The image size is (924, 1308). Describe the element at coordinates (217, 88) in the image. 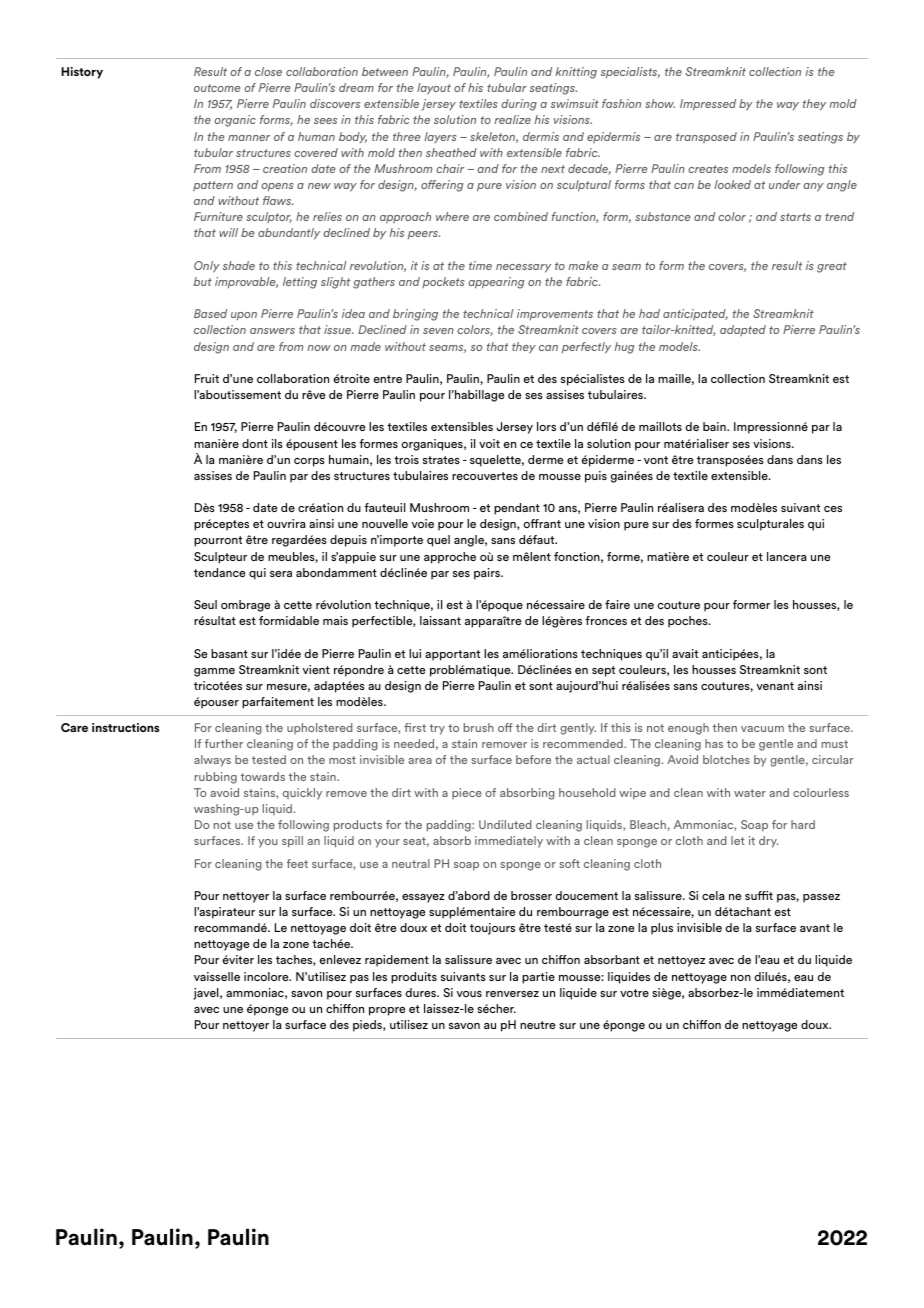

I see `outcome` at that location.
